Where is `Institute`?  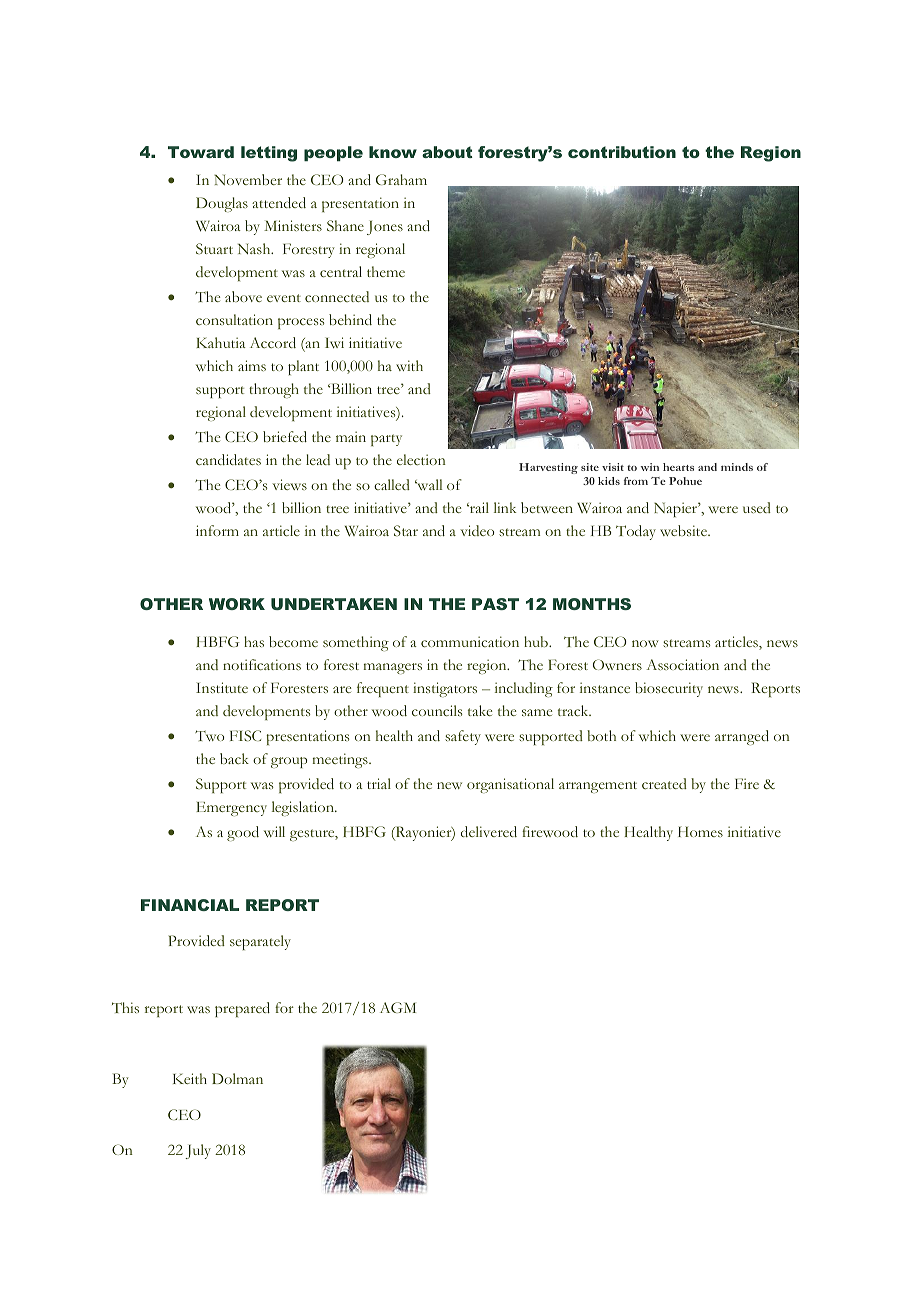 Institute is located at coordinates (222, 687).
